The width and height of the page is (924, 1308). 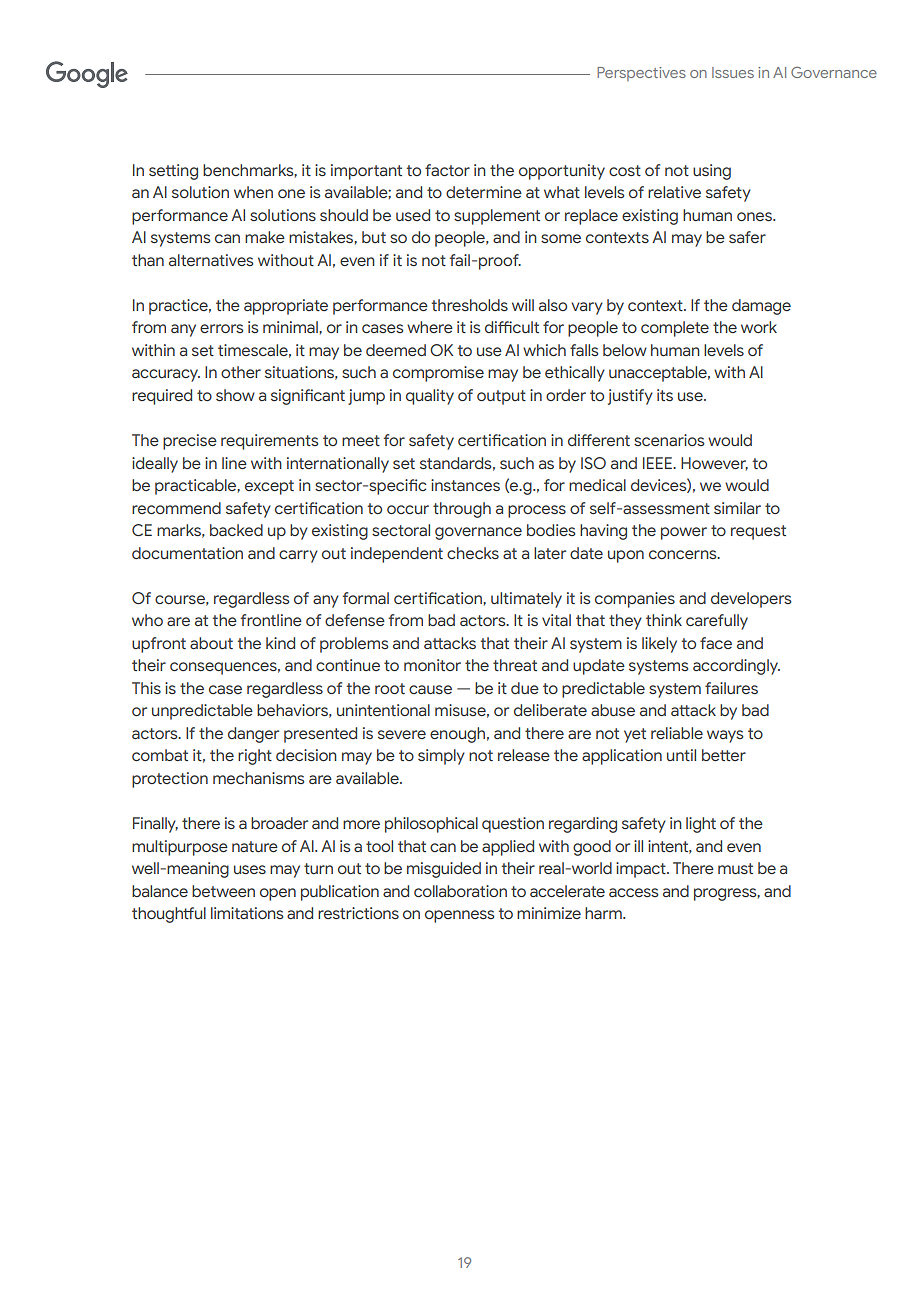 I want to click on compromise, so click(x=438, y=374).
